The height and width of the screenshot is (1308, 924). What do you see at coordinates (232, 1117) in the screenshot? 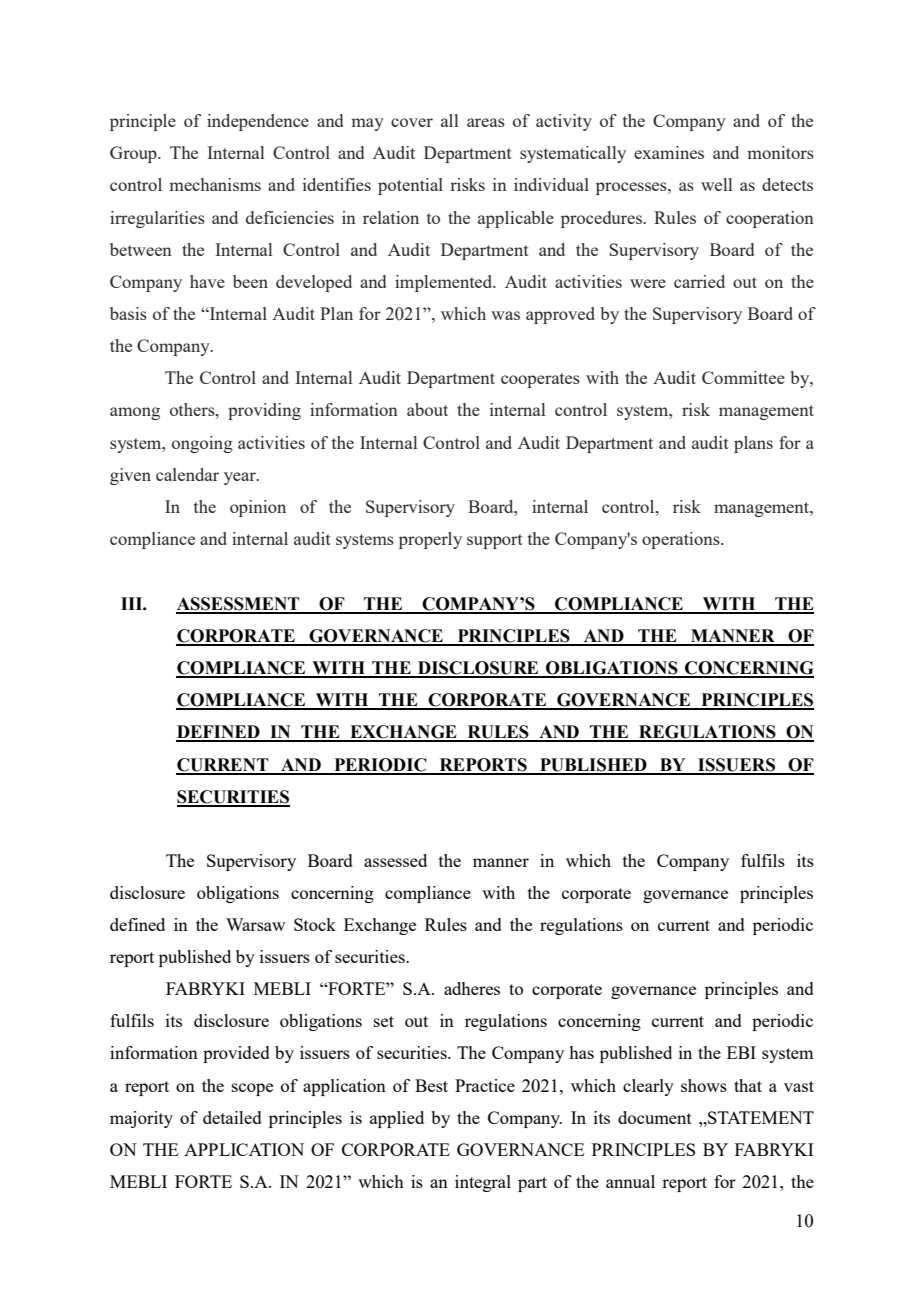
I see `detailed` at bounding box center [232, 1117].
